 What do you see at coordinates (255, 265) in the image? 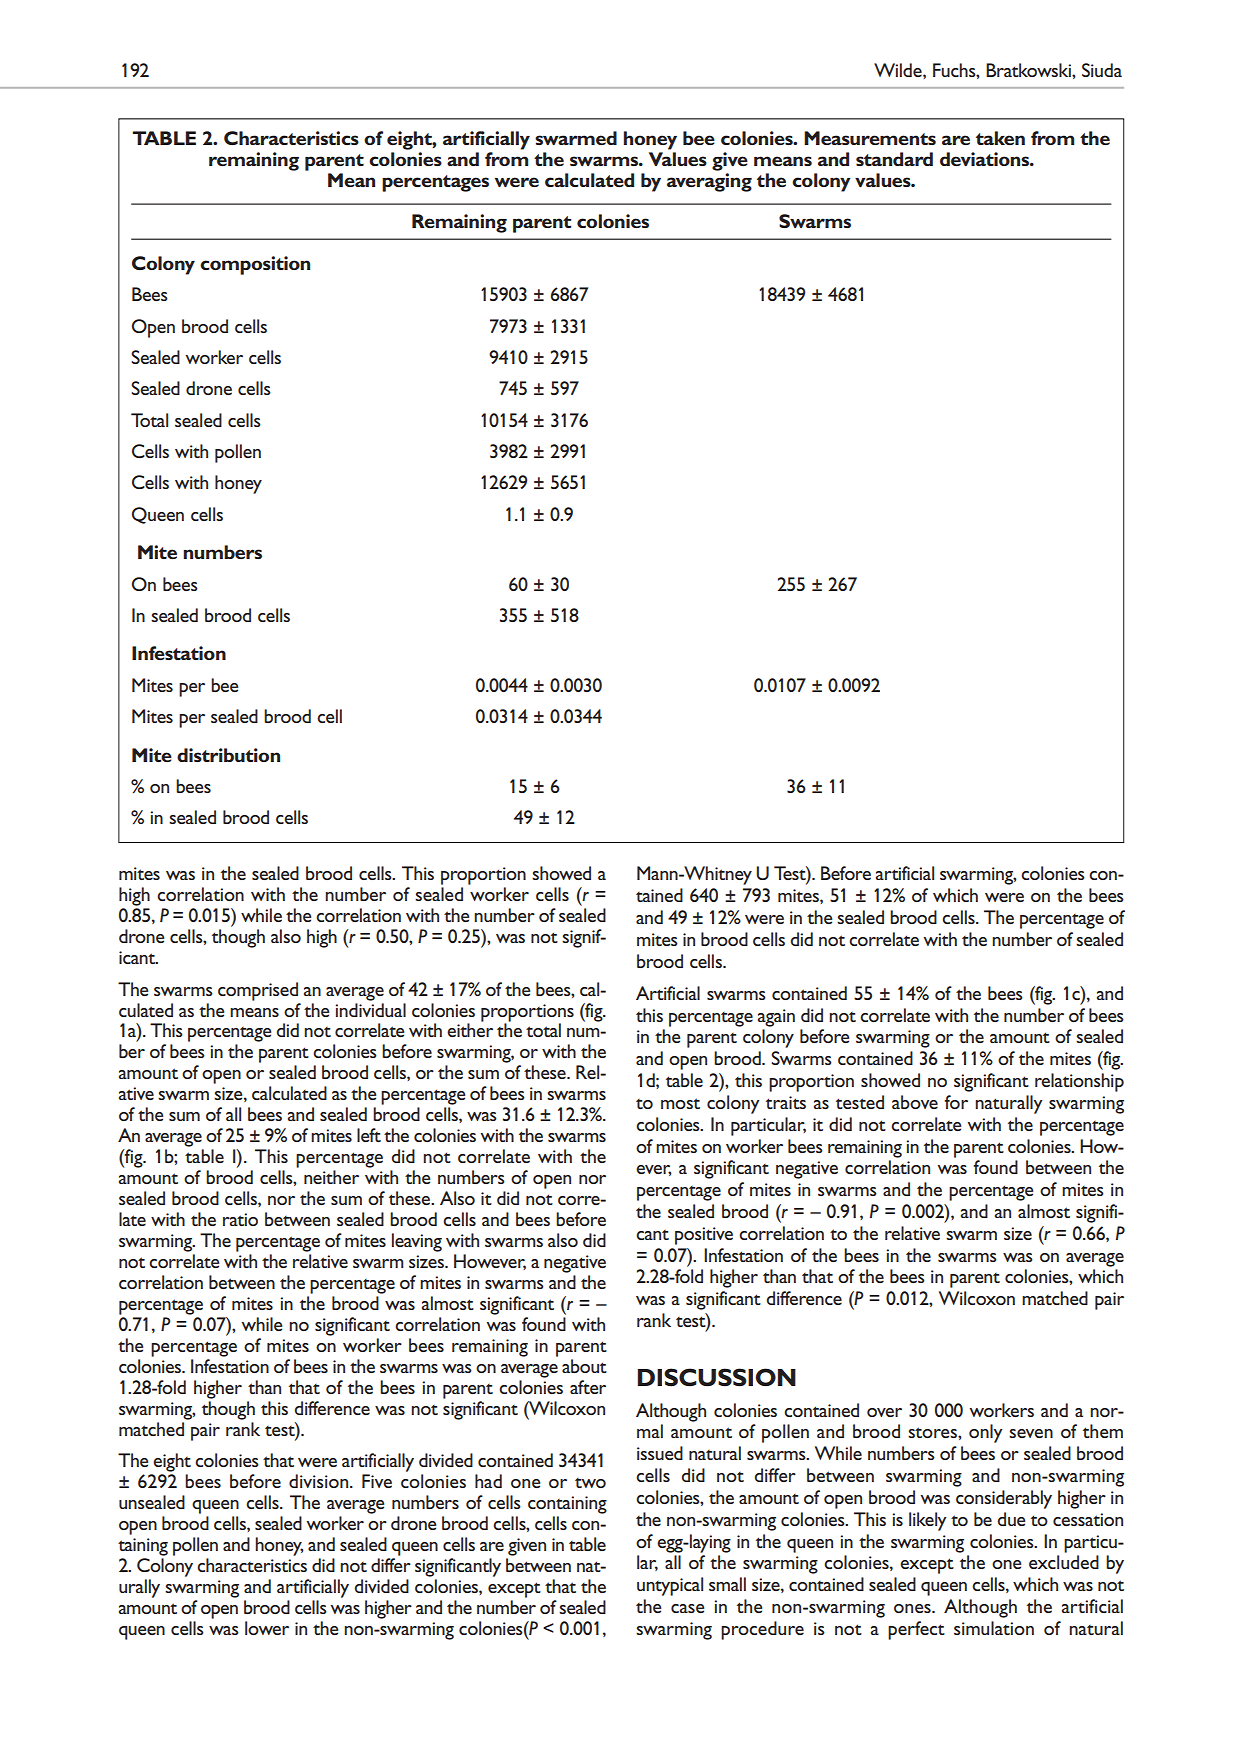
I see `composition` at bounding box center [255, 265].
